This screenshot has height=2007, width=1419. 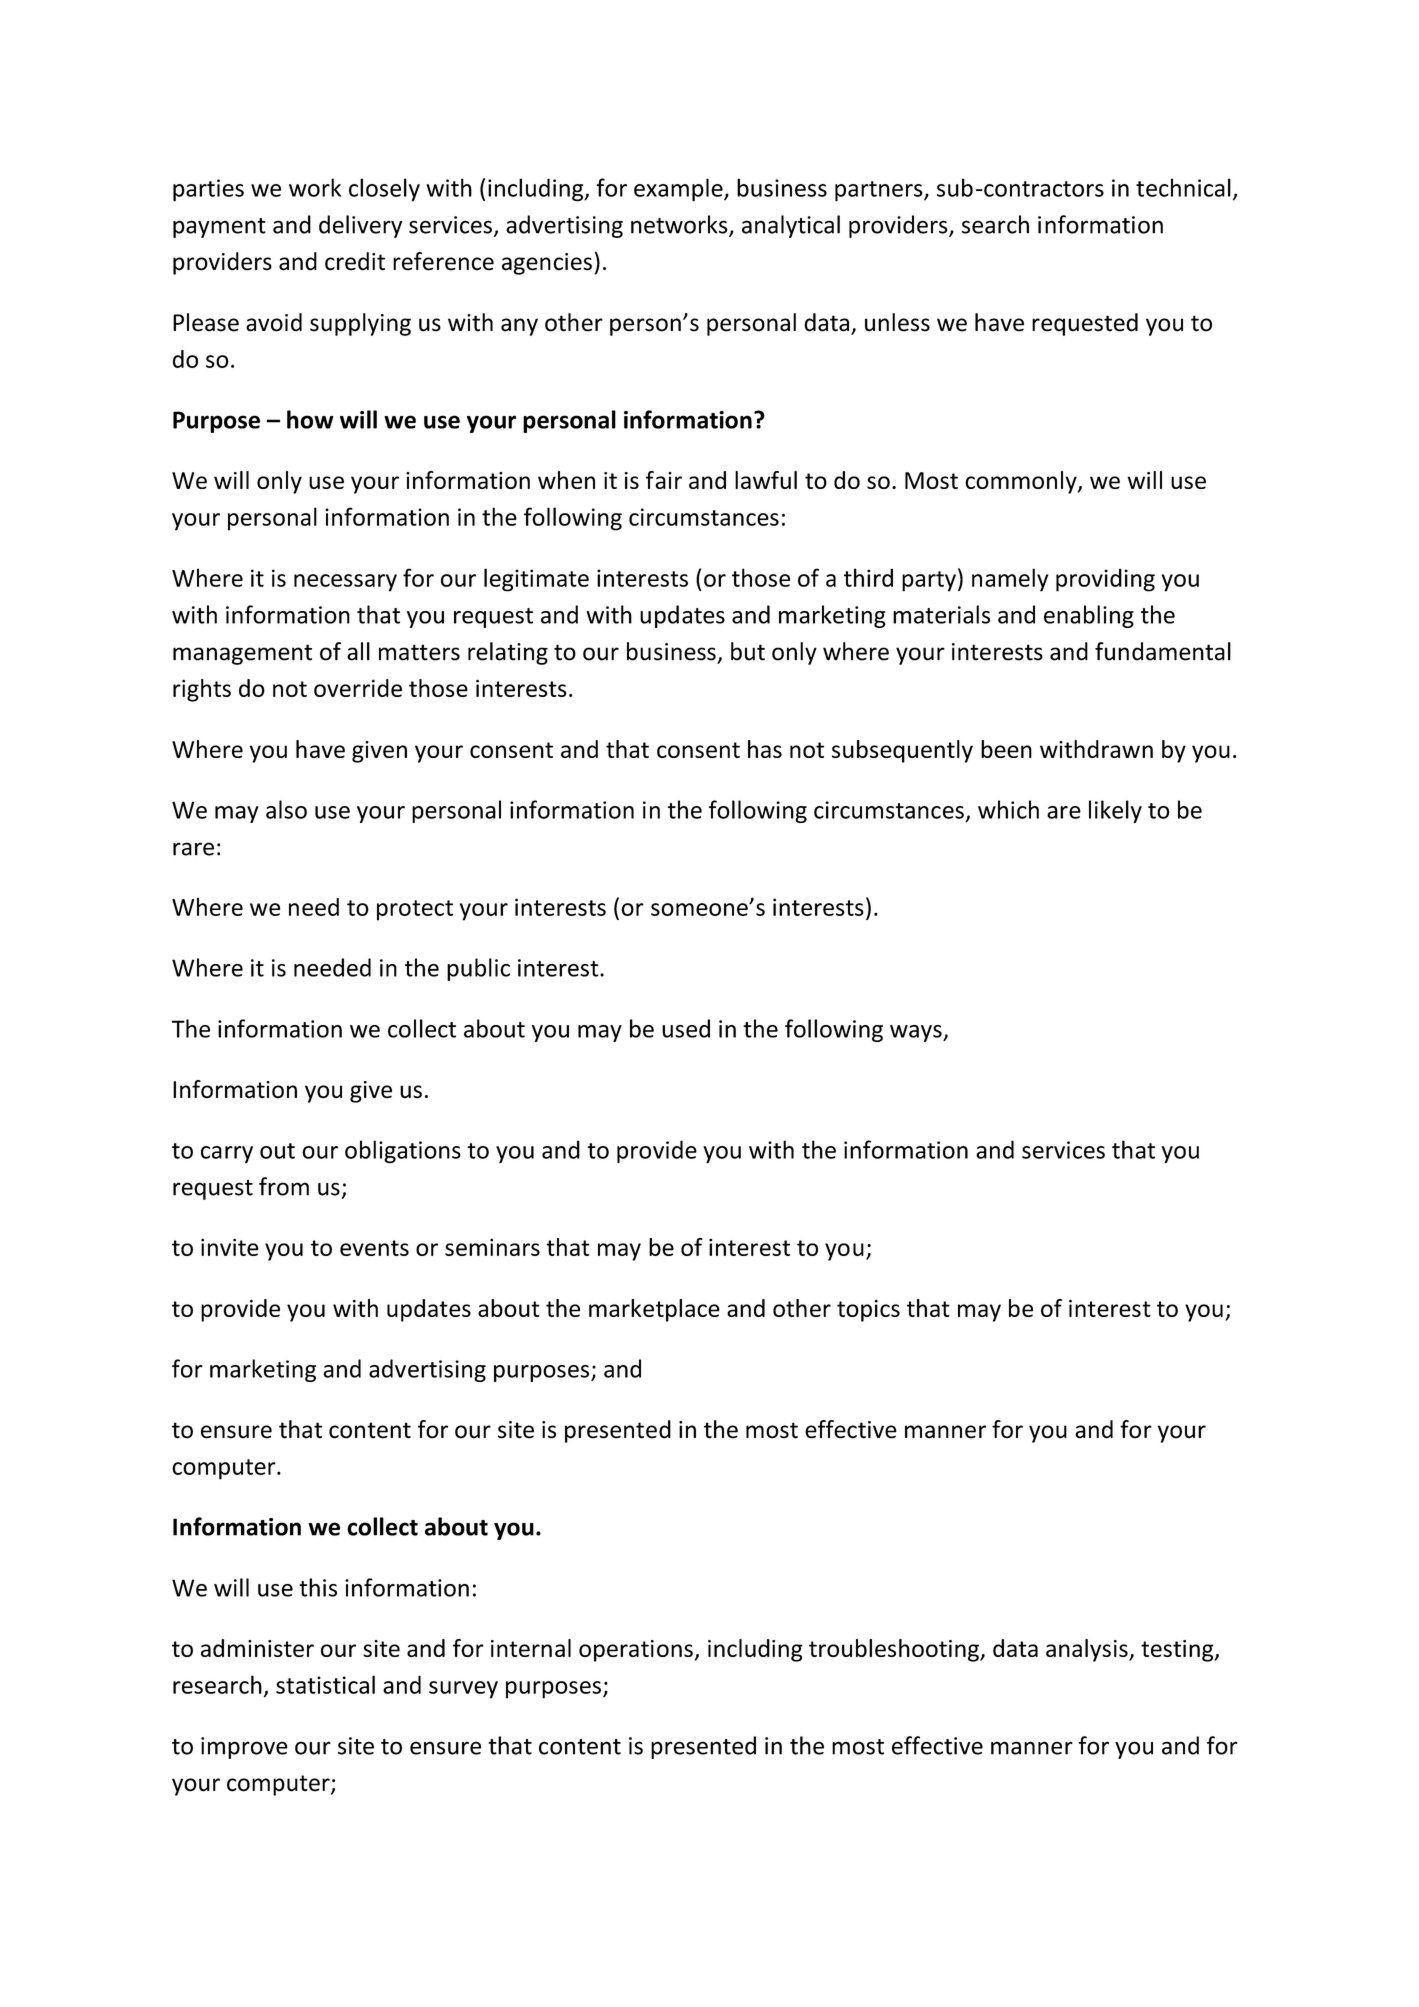 What do you see at coordinates (765, 749) in the screenshot?
I see `has` at bounding box center [765, 749].
